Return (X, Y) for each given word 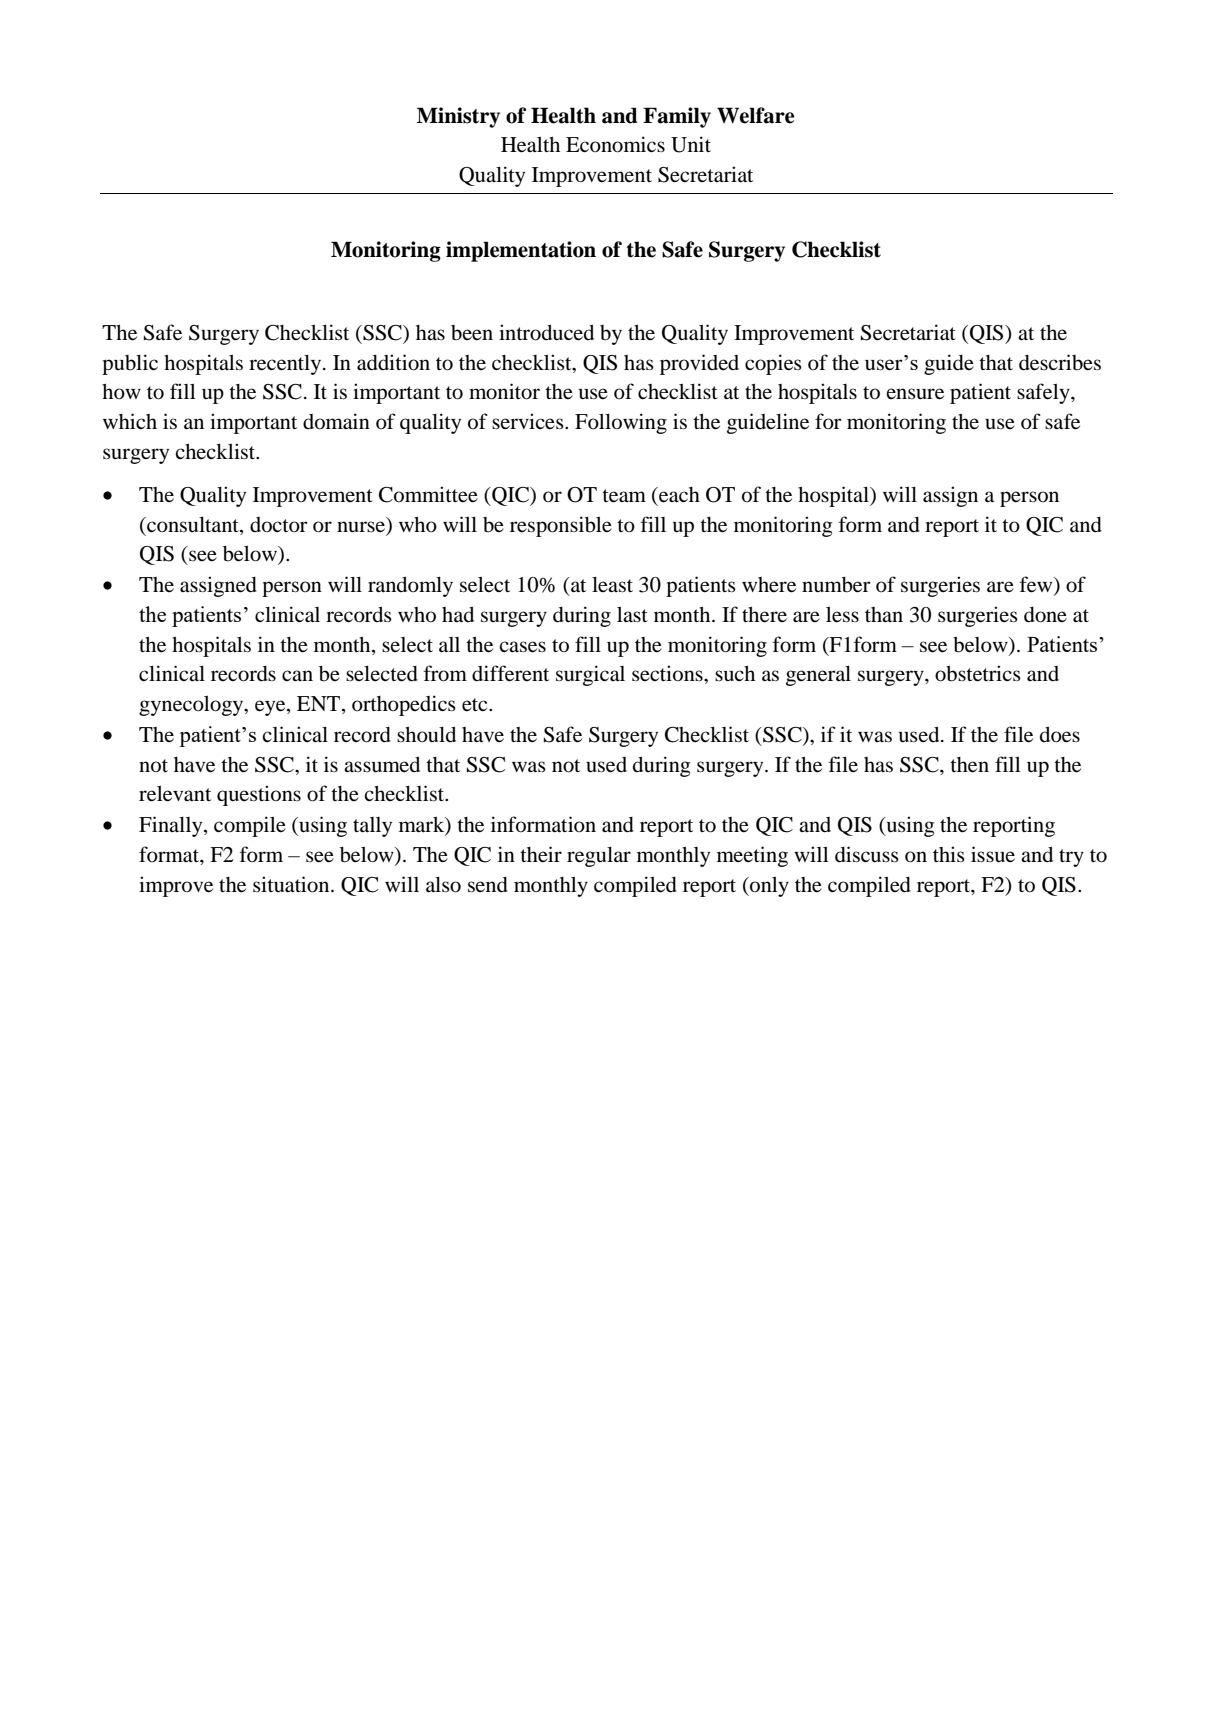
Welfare (755, 115)
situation (292, 884)
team (624, 496)
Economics (615, 144)
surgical (590, 675)
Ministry (458, 117)
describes (1060, 362)
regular (599, 856)
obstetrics (978, 673)
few (1037, 585)
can (297, 675)
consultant (193, 524)
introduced (546, 332)
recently (286, 364)
